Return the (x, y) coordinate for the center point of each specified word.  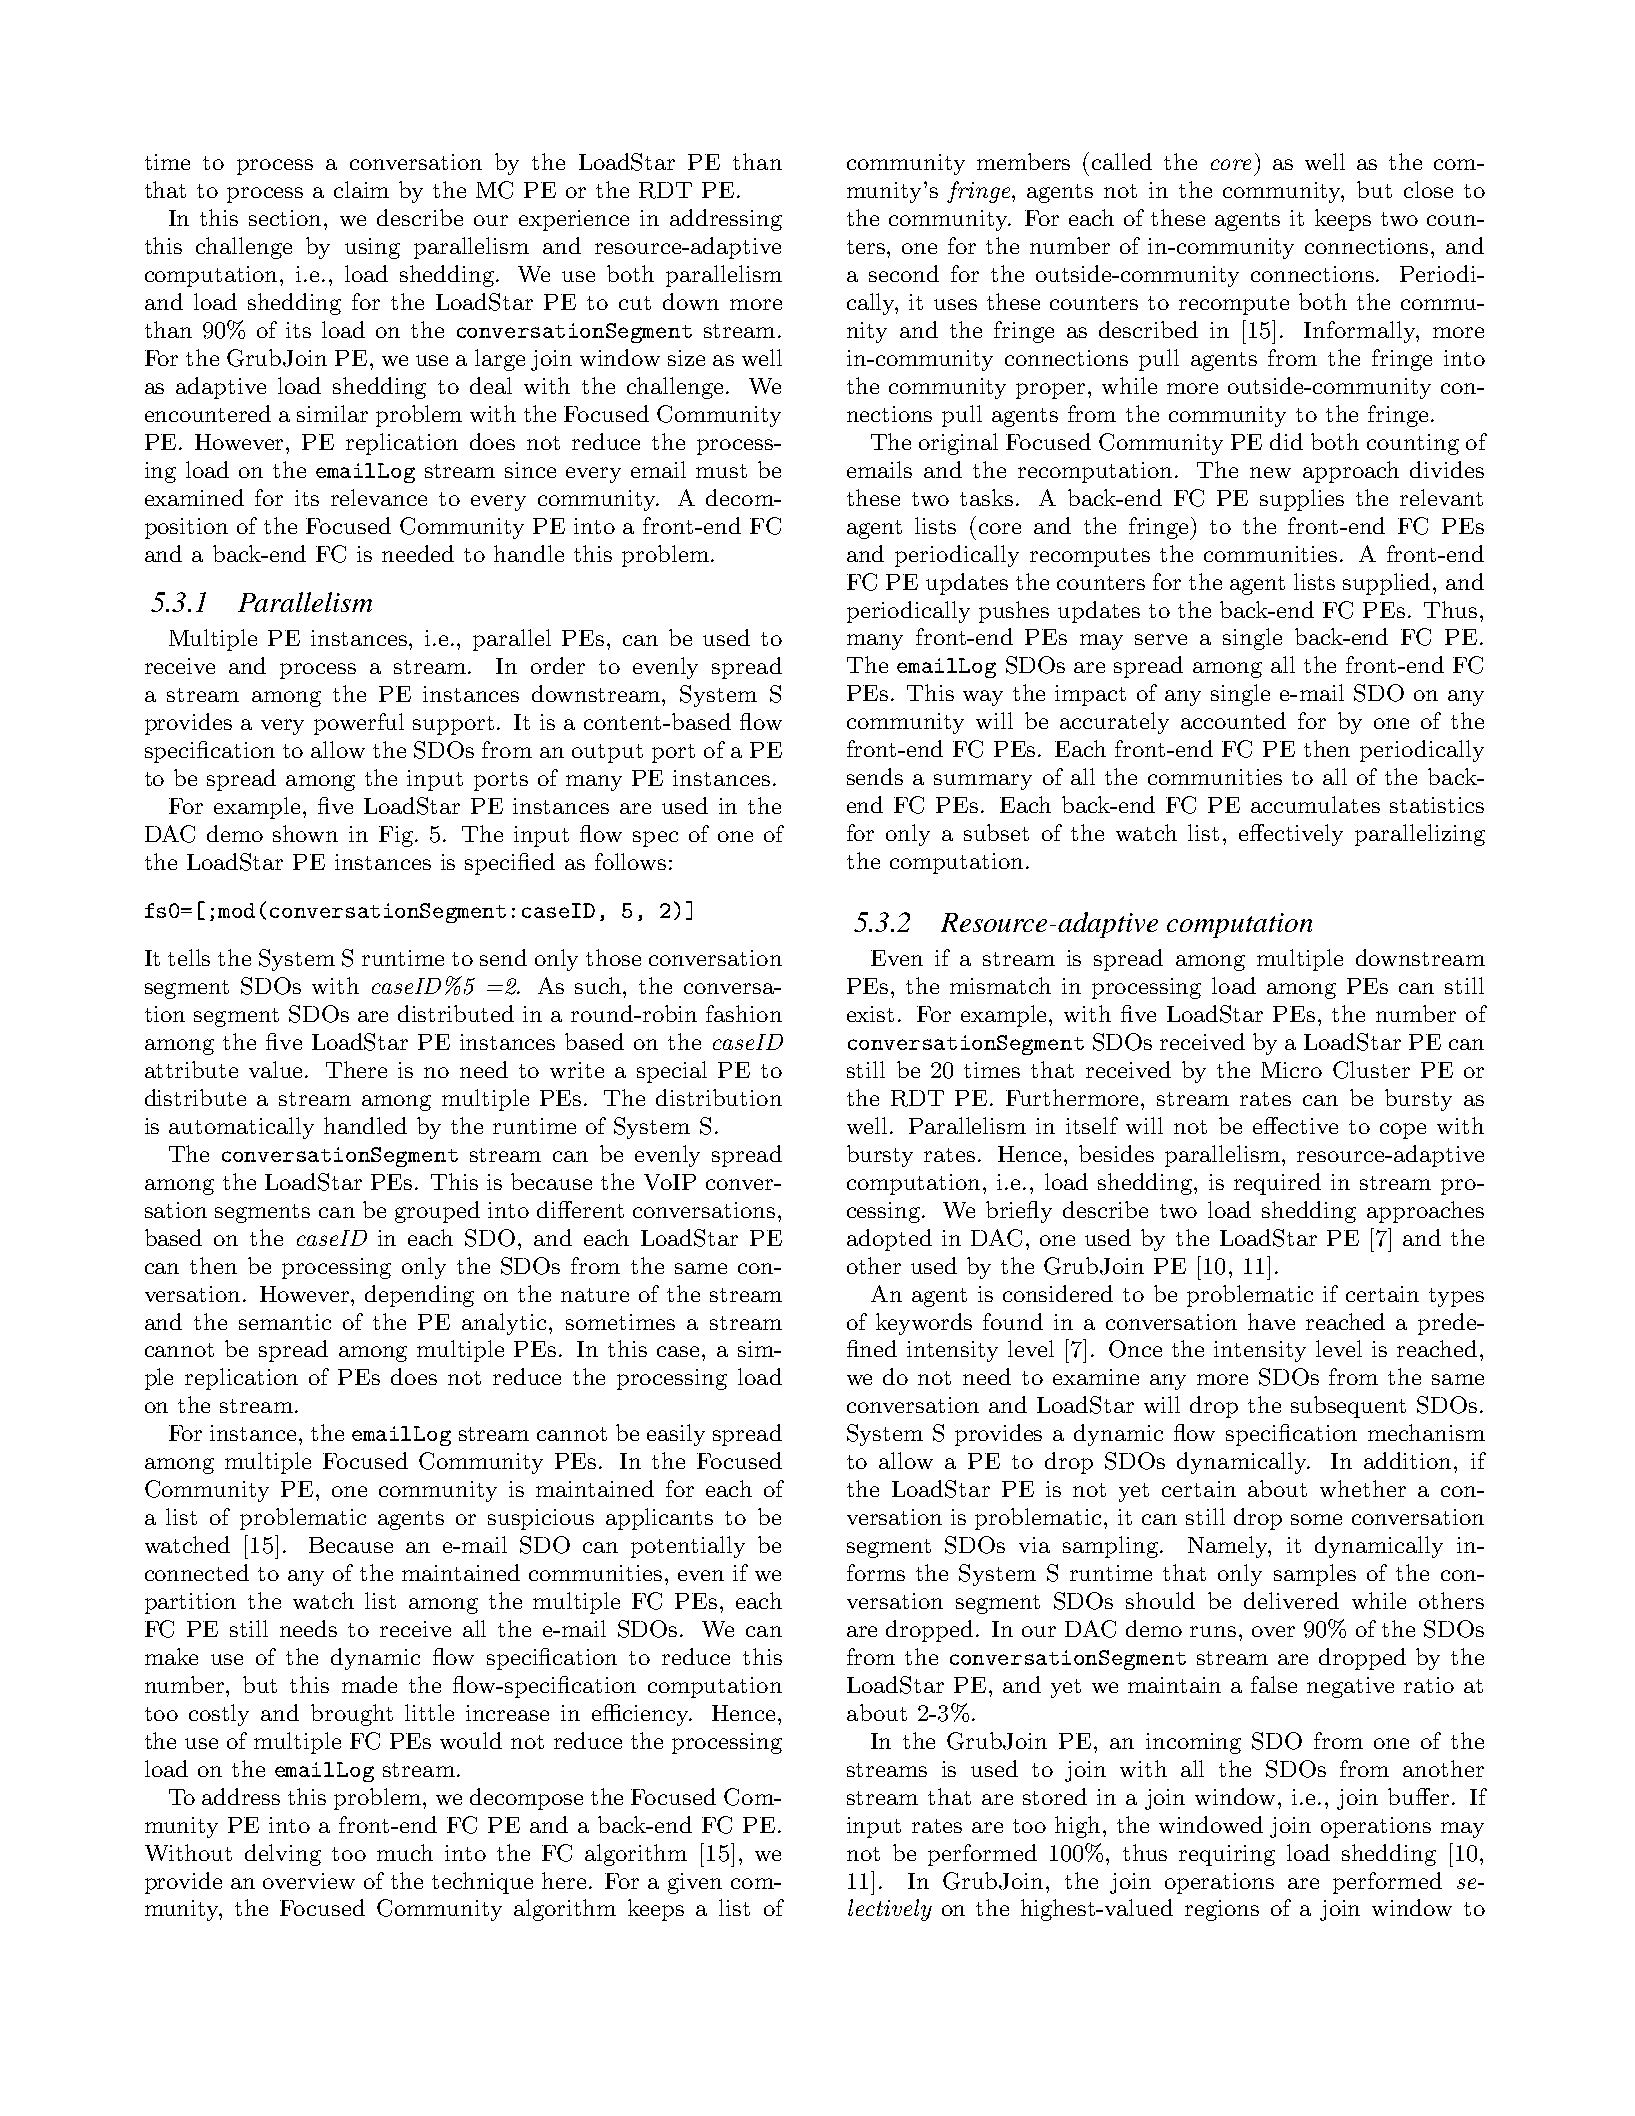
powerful (359, 724)
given (695, 1883)
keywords (924, 1324)
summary (983, 782)
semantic (285, 1322)
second (904, 273)
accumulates (1315, 804)
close (1428, 189)
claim (361, 189)
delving (283, 1855)
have (1271, 1321)
